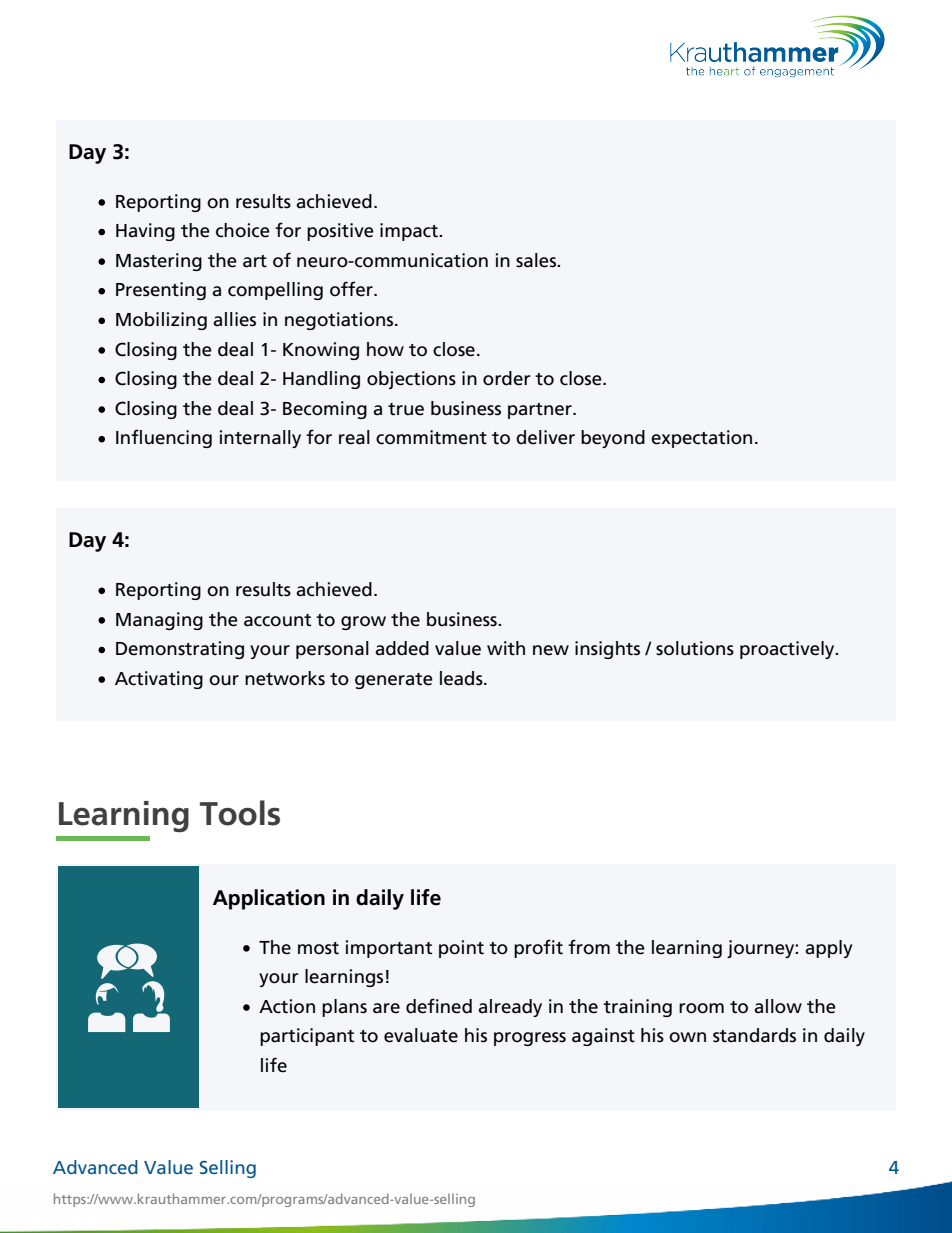 Image resolution: width=952 pixels, height=1233 pixels. I want to click on proactively, so click(788, 650).
